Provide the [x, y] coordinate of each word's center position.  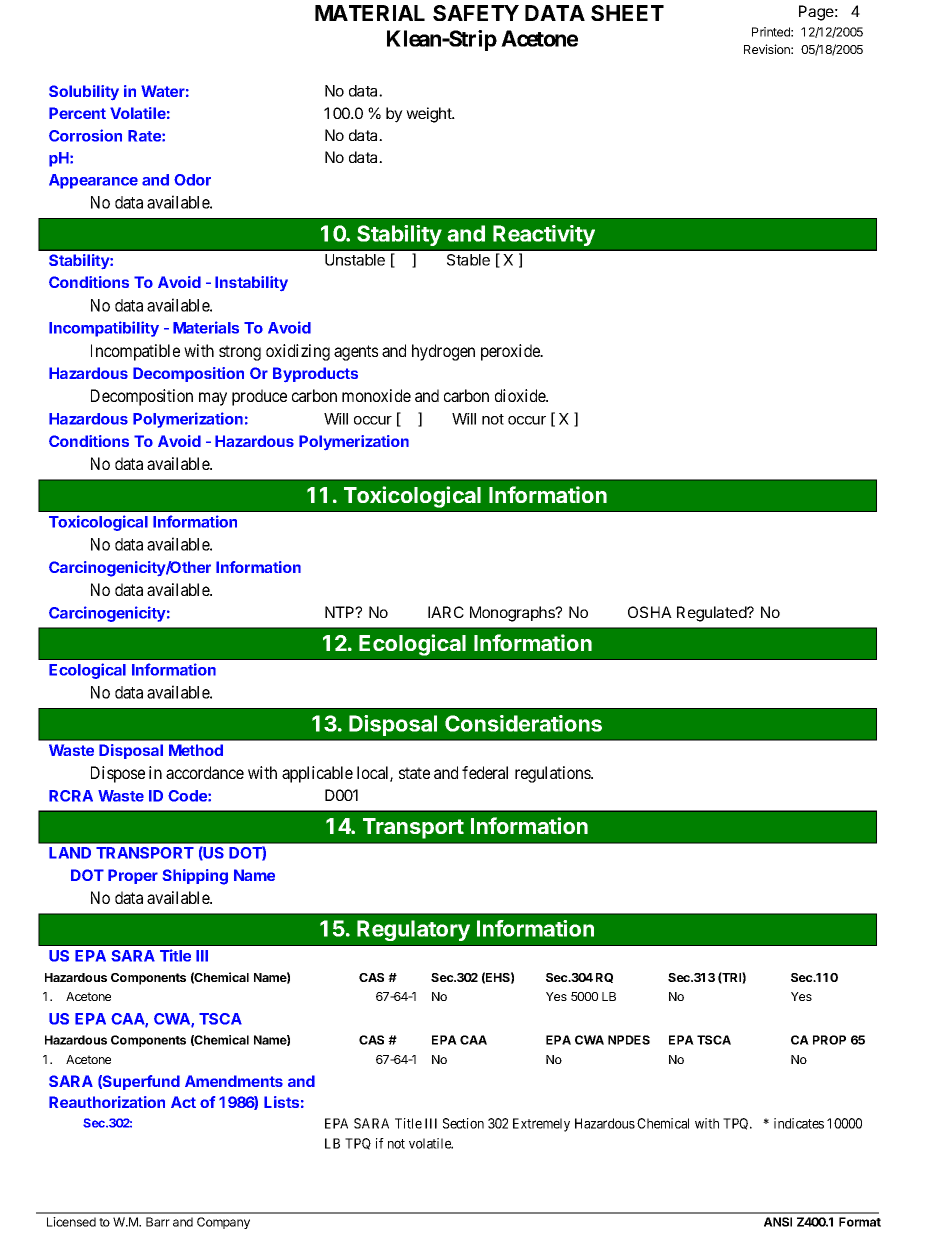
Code [188, 796]
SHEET [627, 13]
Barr [158, 1222]
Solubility [84, 92]
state [414, 773]
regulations [553, 774]
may [213, 399]
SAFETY [476, 13]
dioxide [521, 395]
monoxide [376, 395]
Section [463, 1123]
